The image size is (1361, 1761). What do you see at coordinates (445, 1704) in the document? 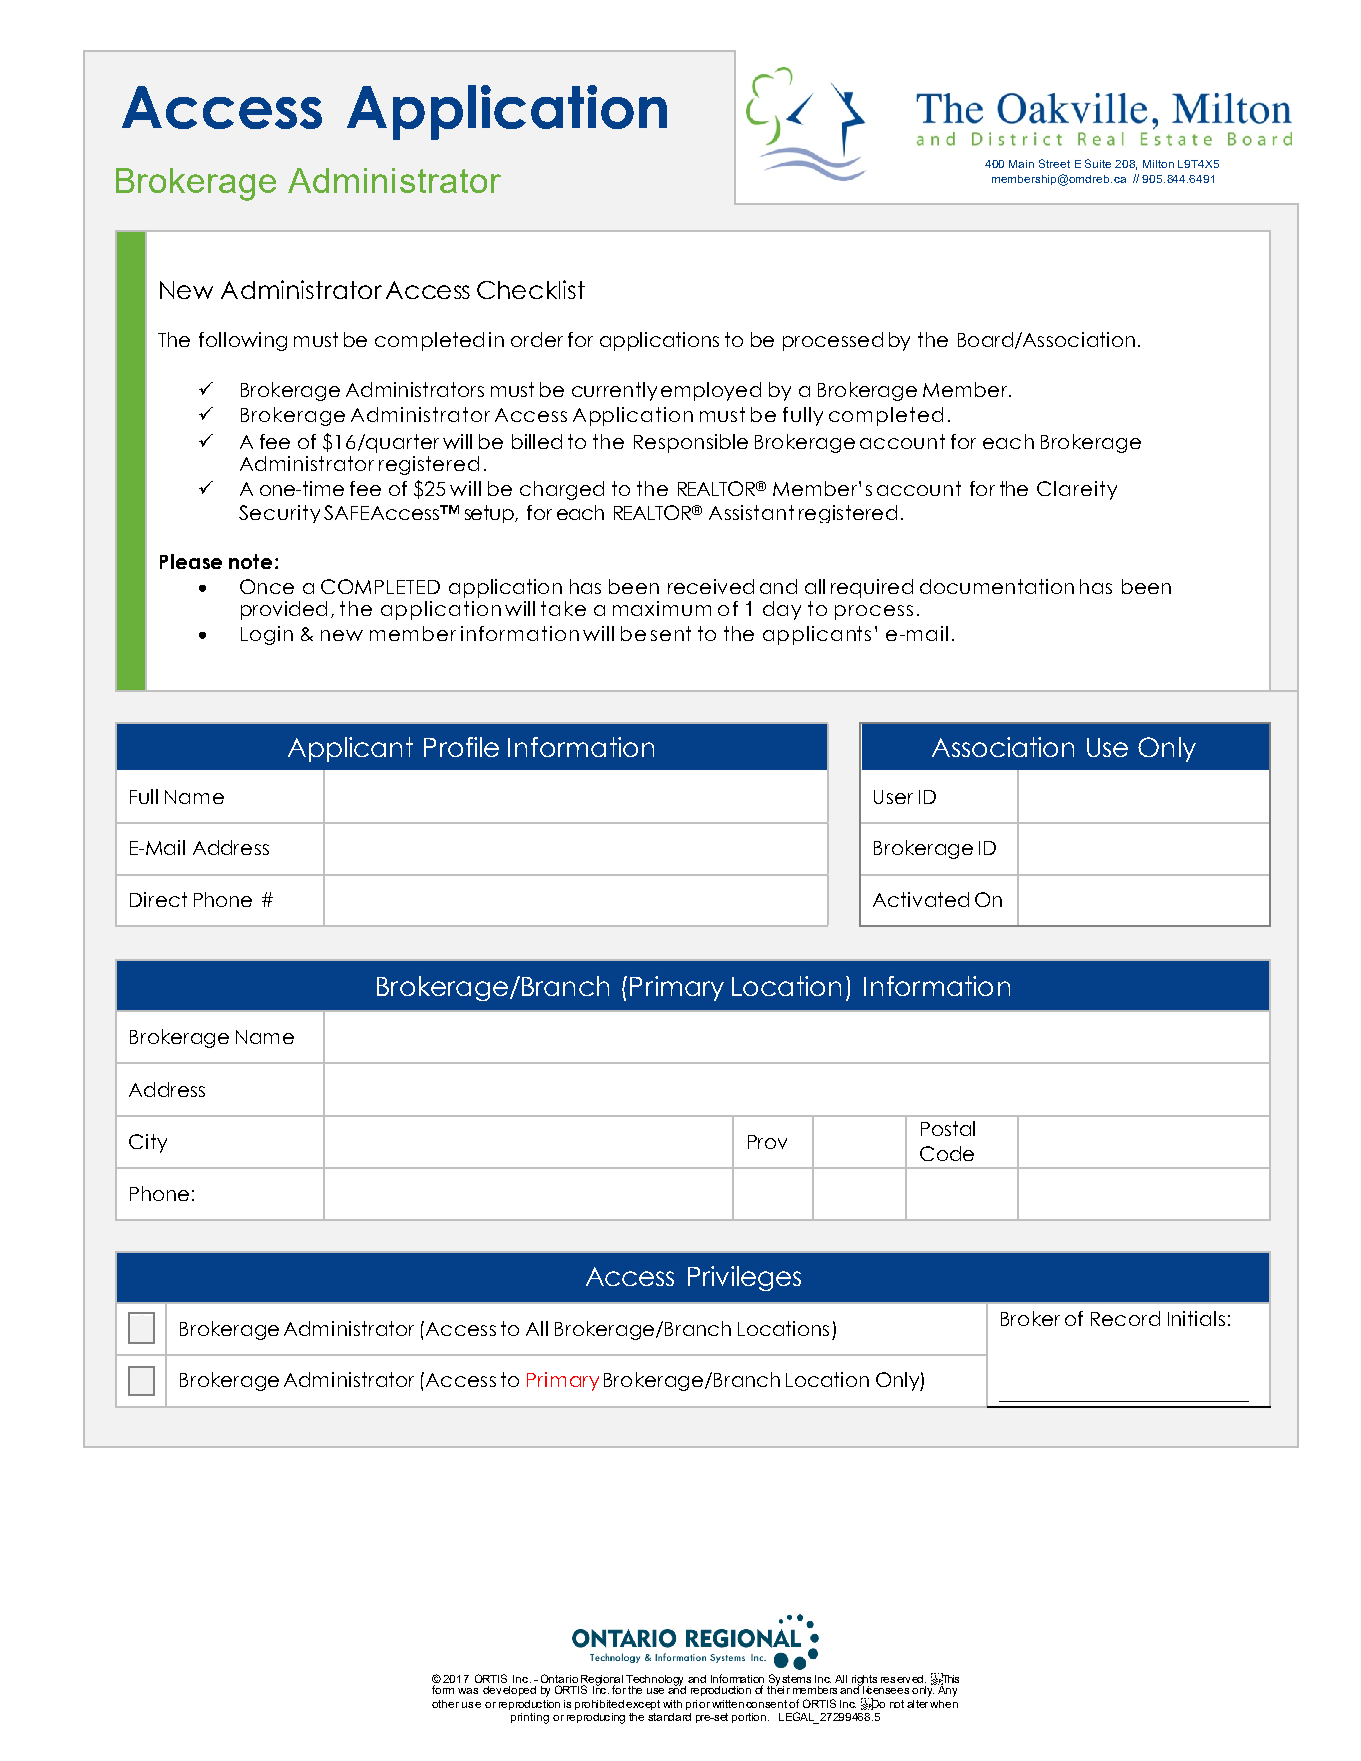
I see `other` at bounding box center [445, 1704].
